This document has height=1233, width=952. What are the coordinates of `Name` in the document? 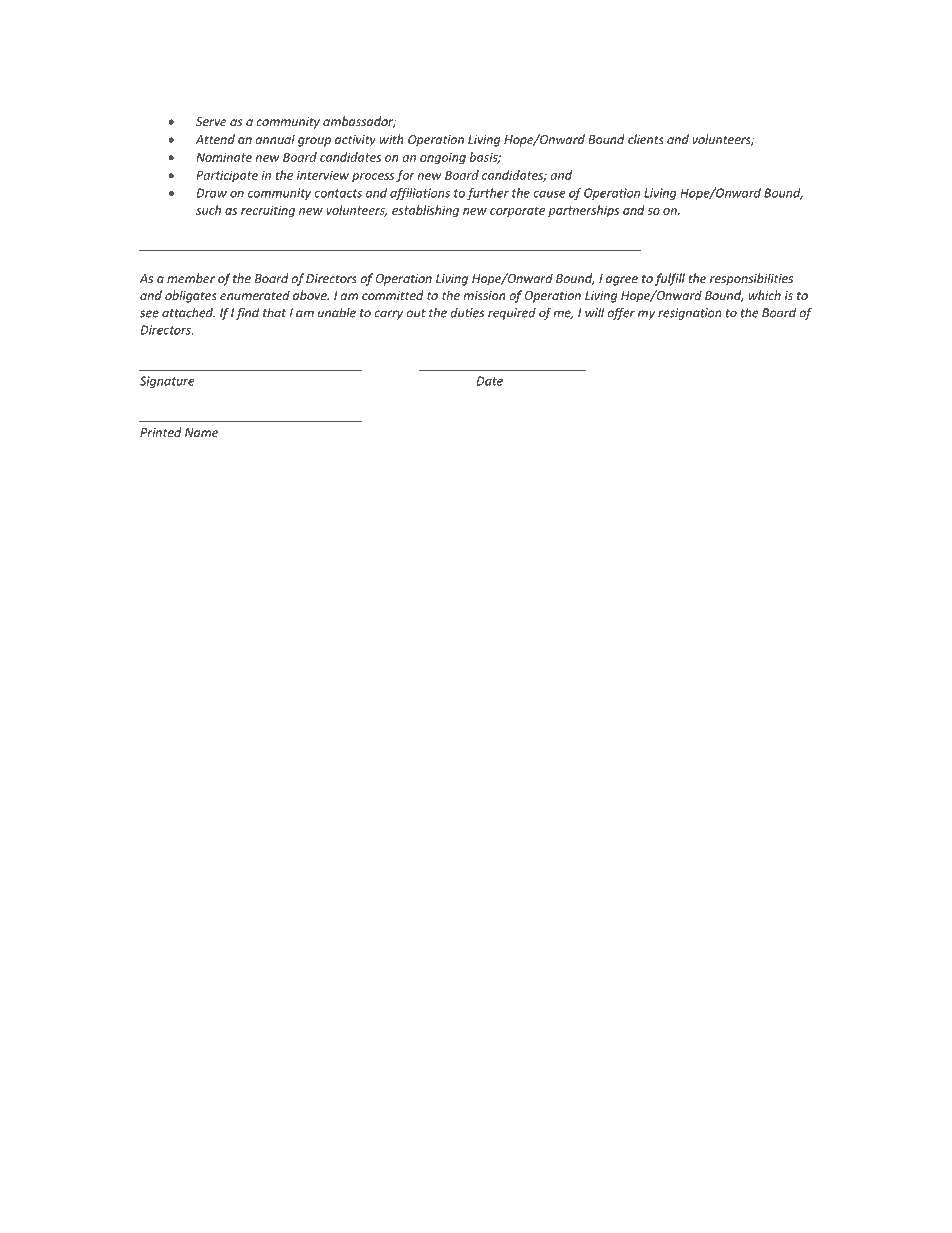 It's located at (201, 432).
